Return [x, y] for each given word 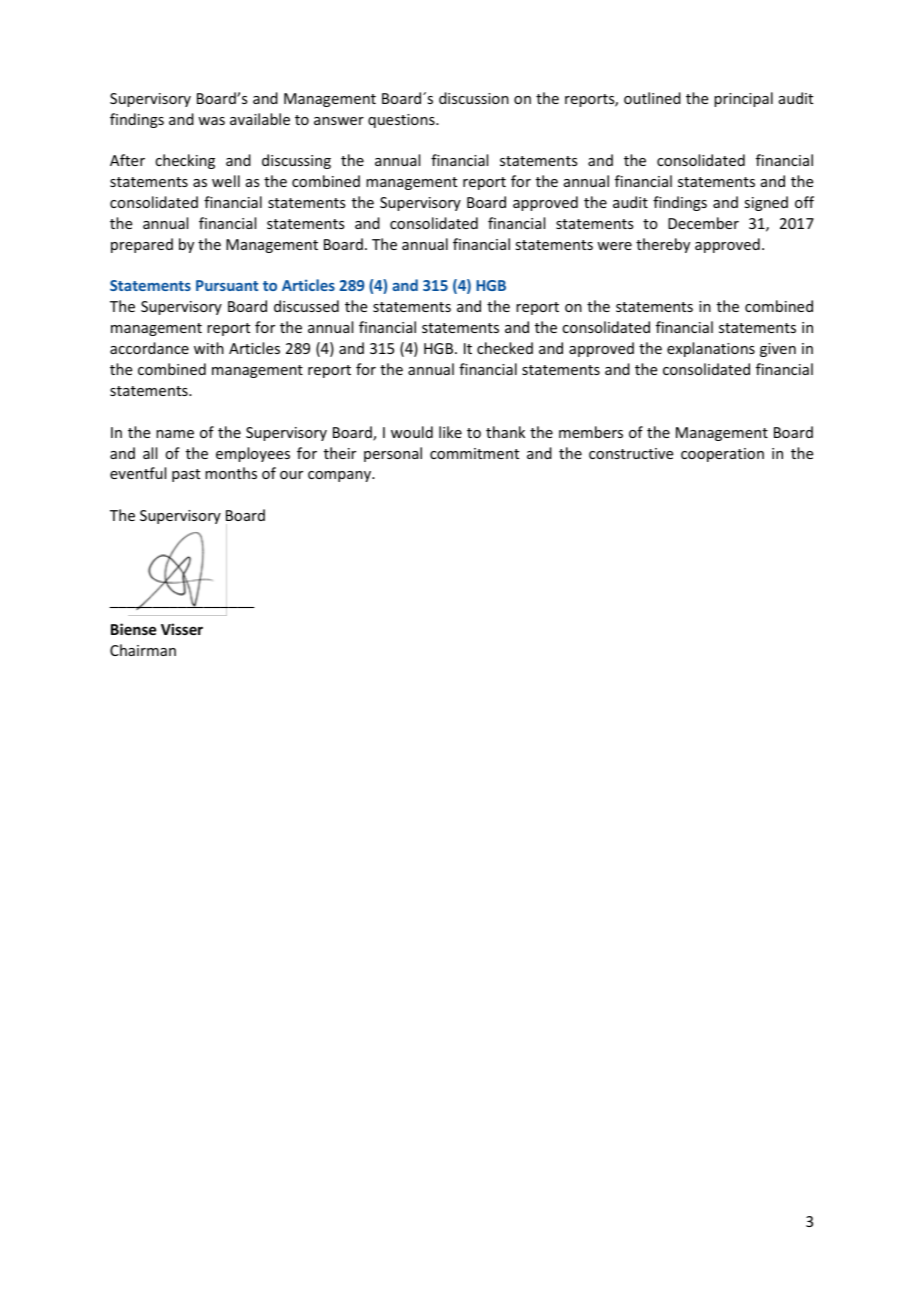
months [231, 473]
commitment [474, 453]
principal [743, 99]
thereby [663, 245]
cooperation [722, 455]
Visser [182, 629]
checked [505, 348]
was [211, 121]
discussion [474, 98]
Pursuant [227, 285]
